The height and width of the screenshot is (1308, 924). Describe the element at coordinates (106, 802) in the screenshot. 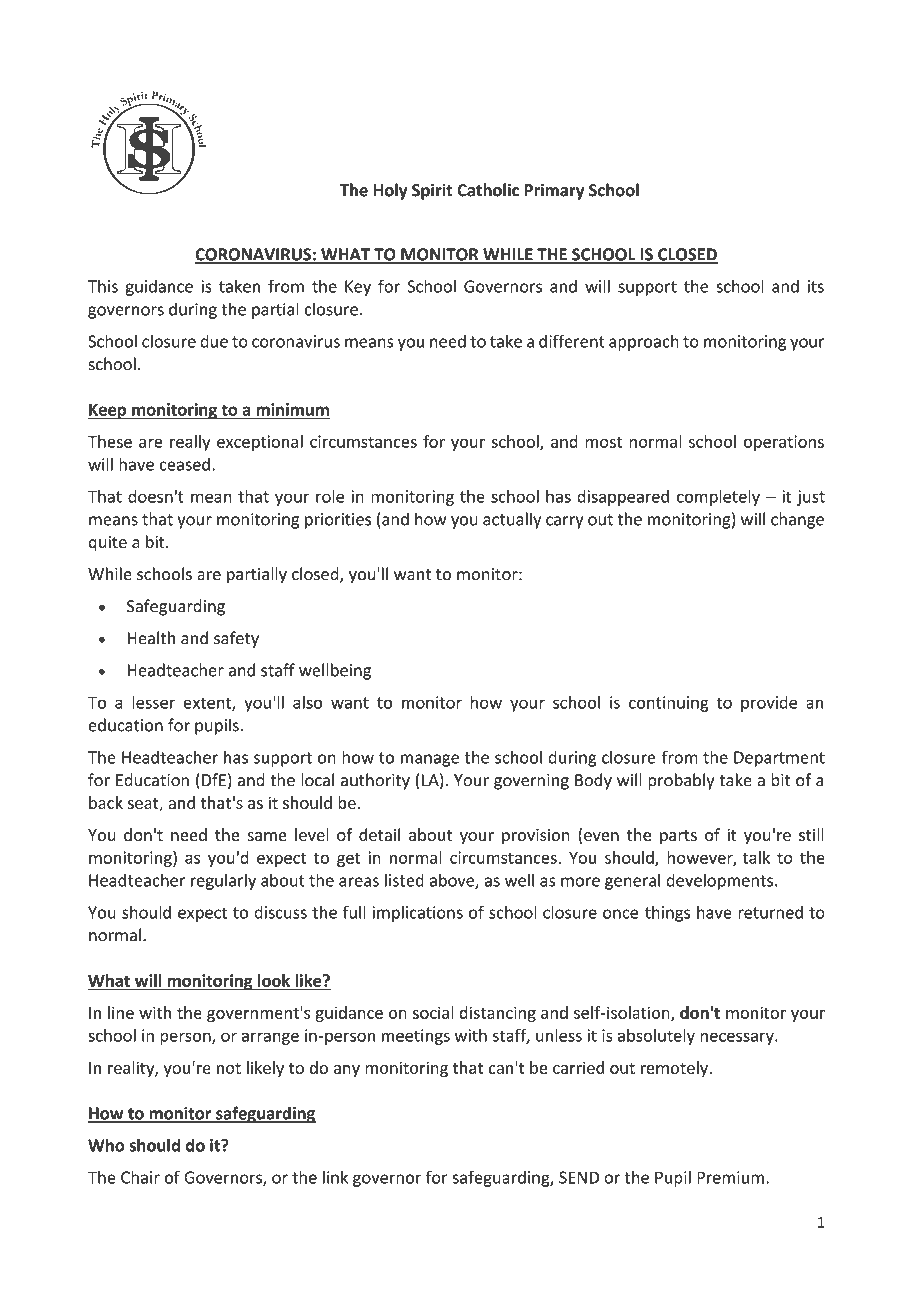

I see `back` at that location.
